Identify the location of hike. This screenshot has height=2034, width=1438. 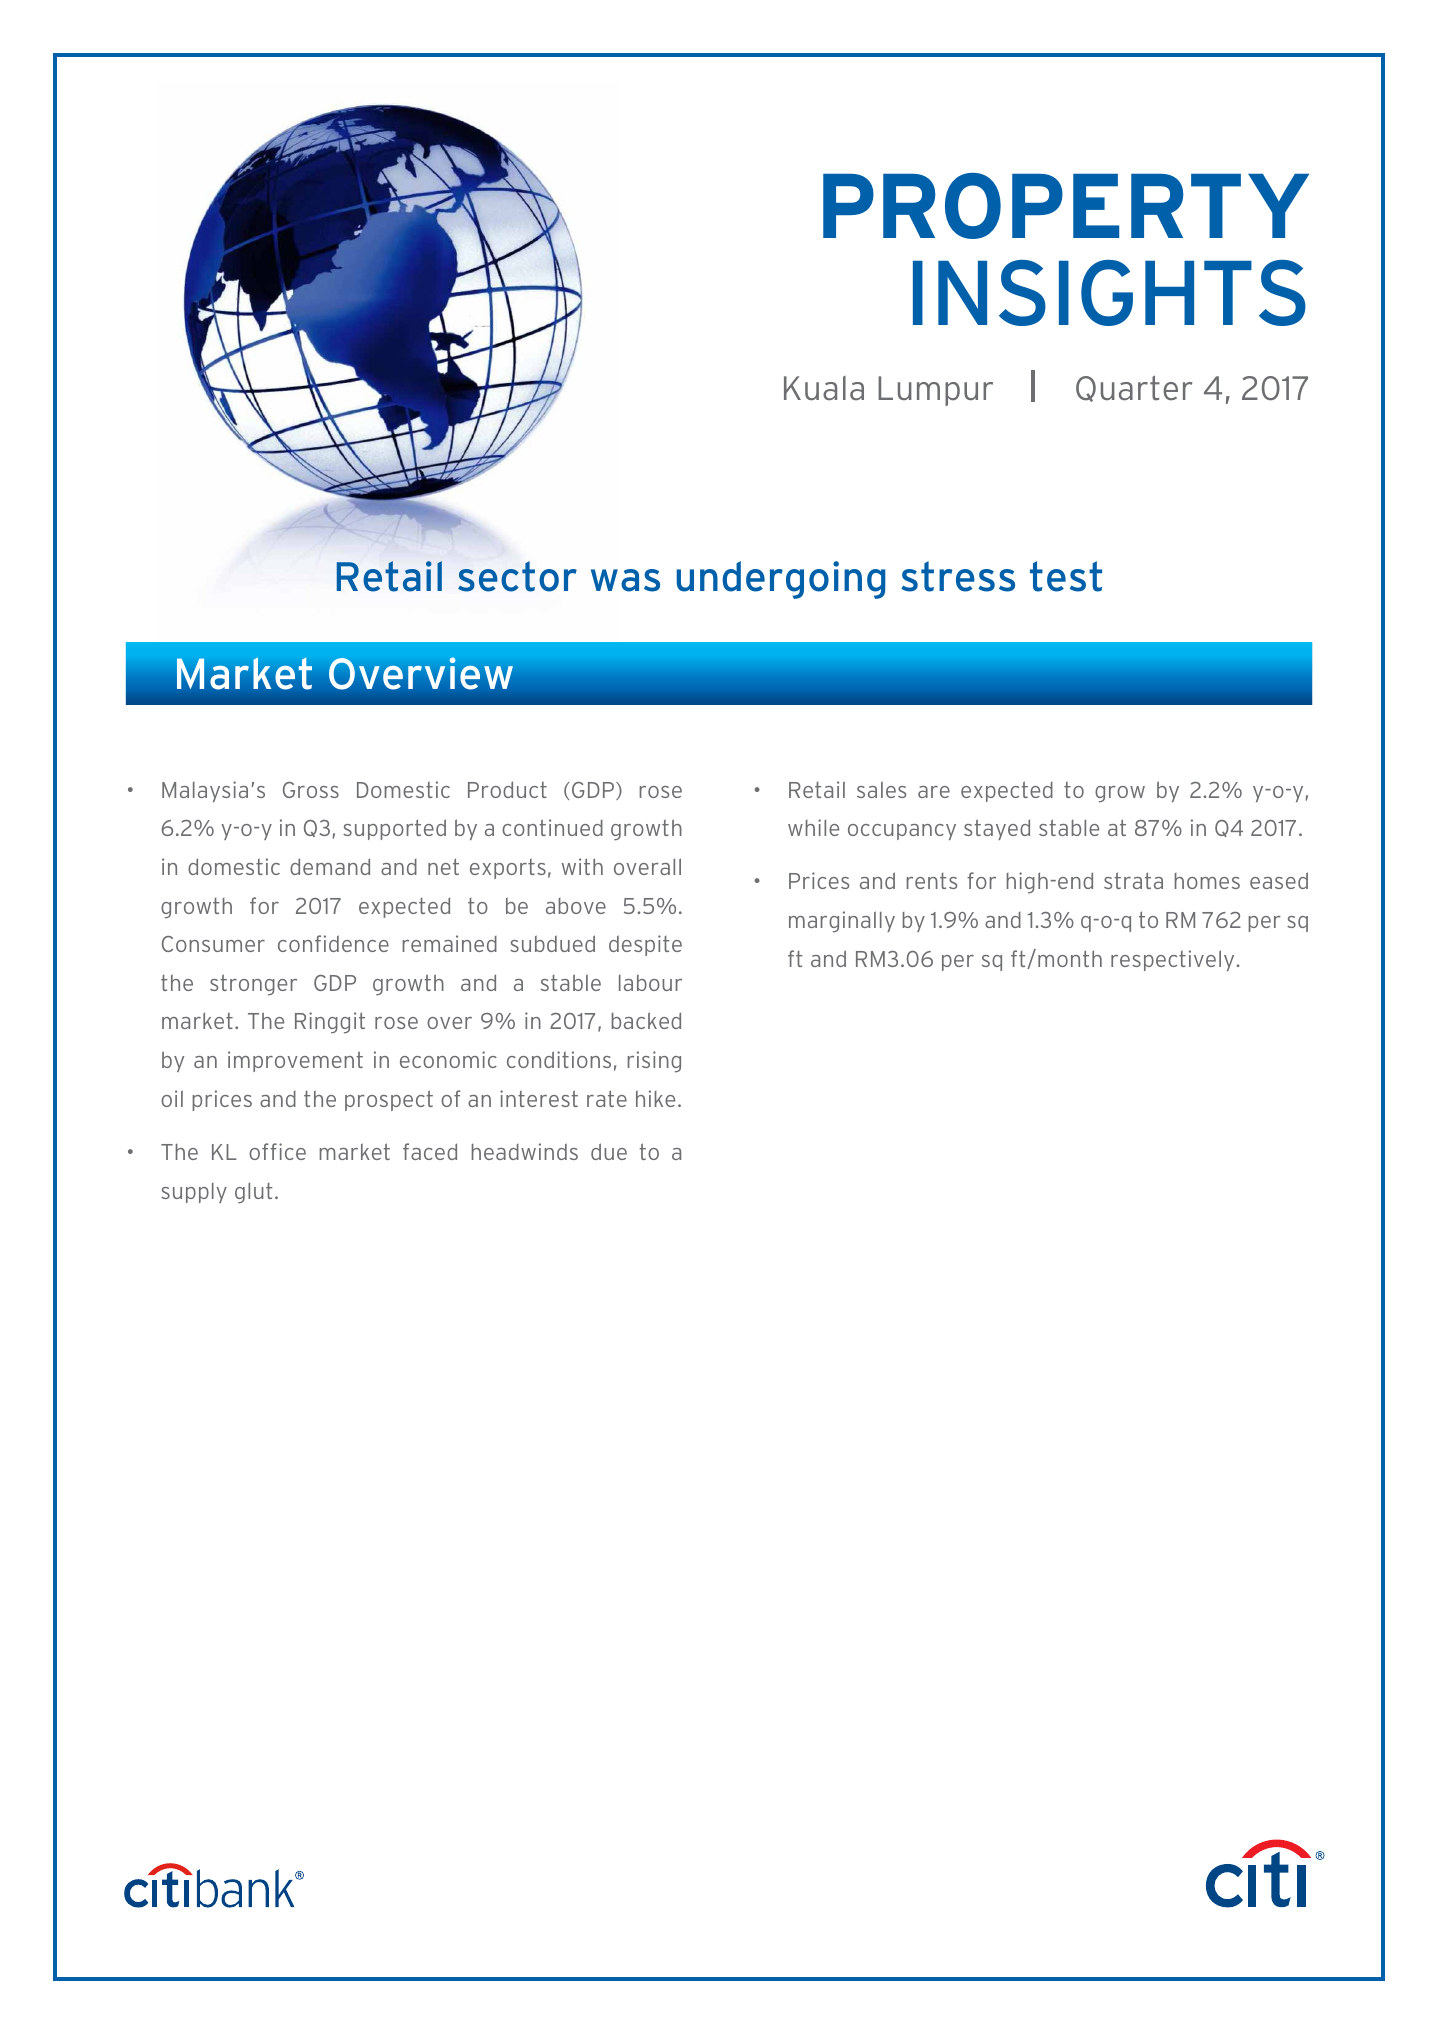
(655, 1098).
